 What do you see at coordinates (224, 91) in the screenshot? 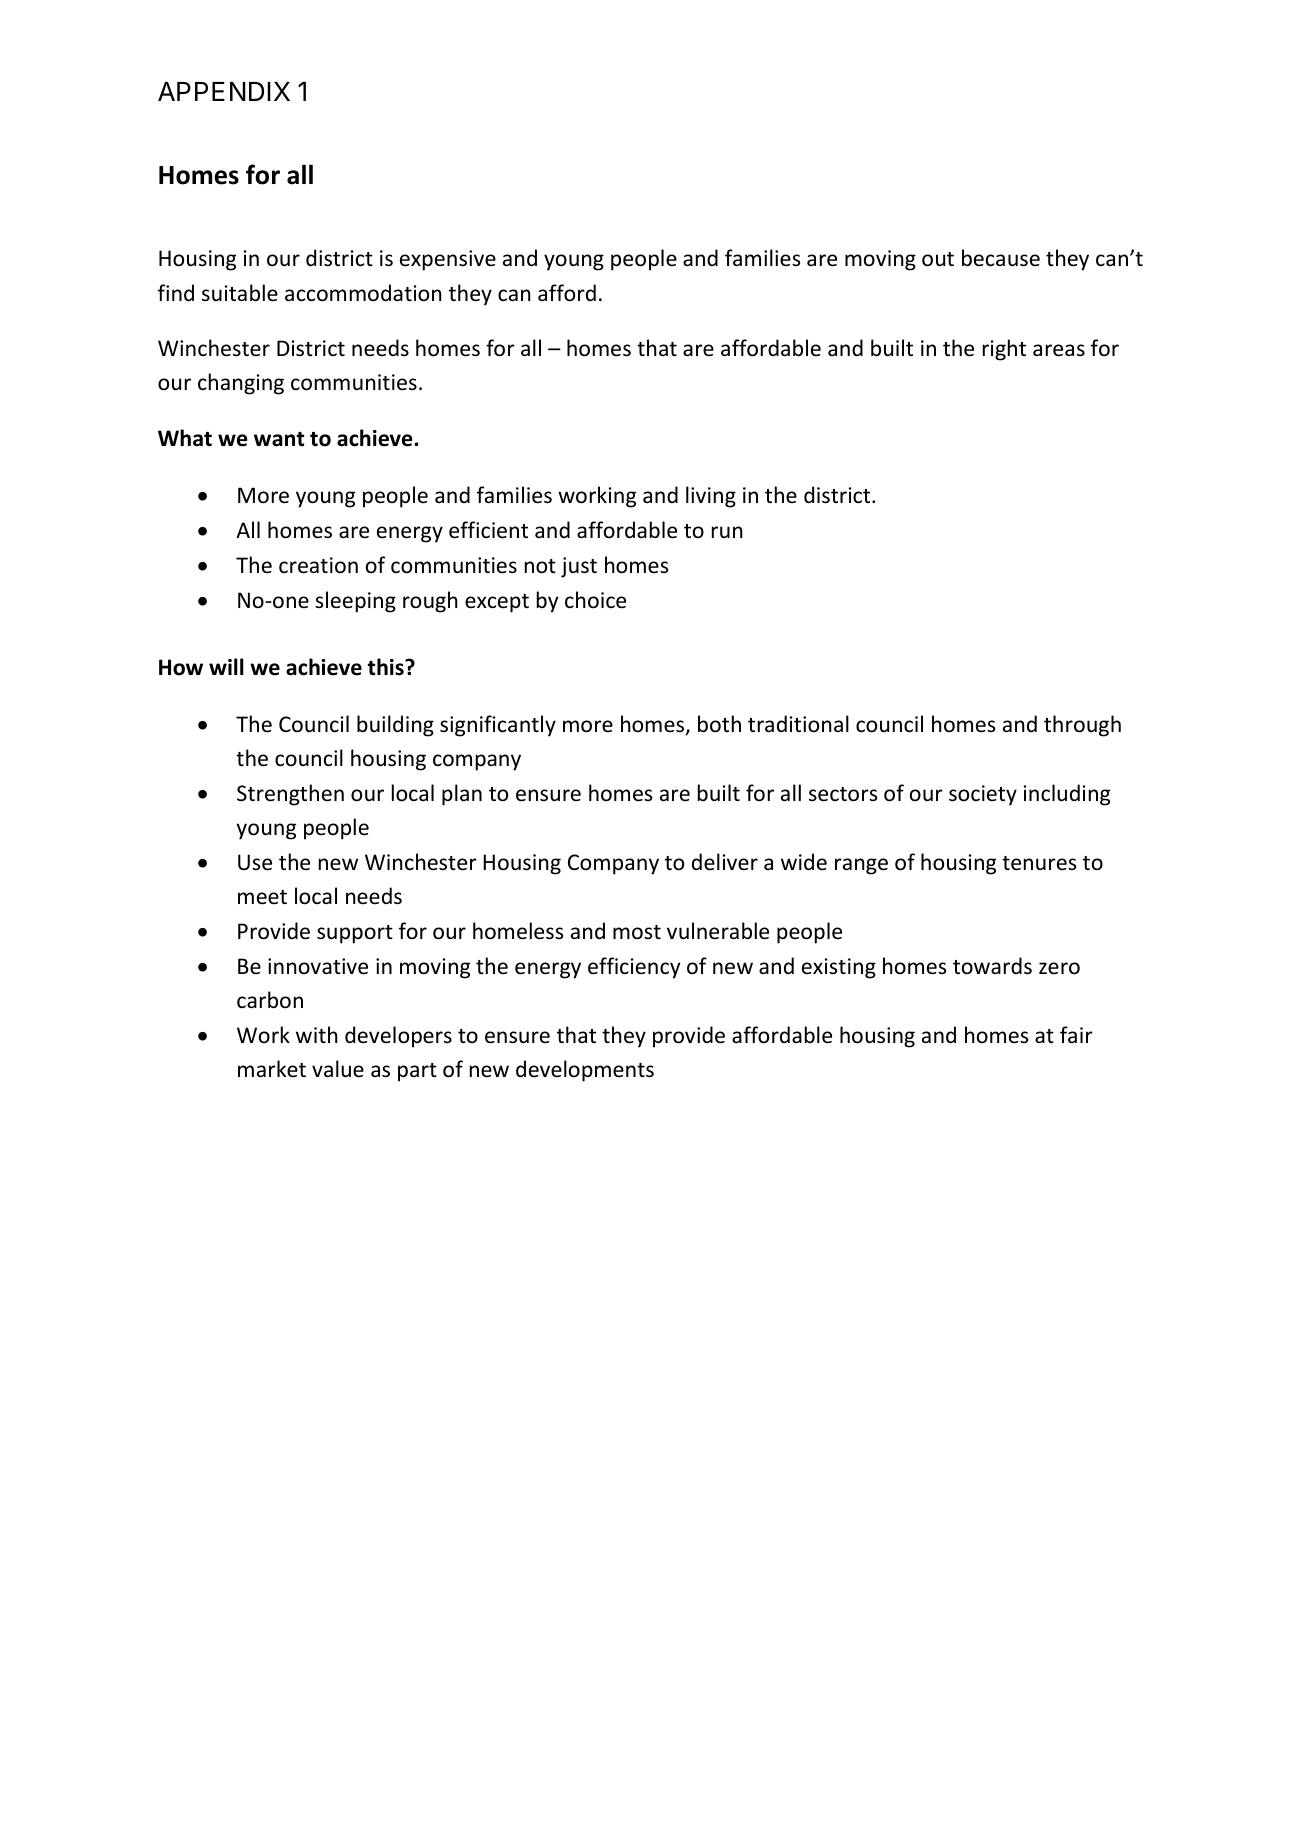
I see `APPENDIX` at bounding box center [224, 91].
